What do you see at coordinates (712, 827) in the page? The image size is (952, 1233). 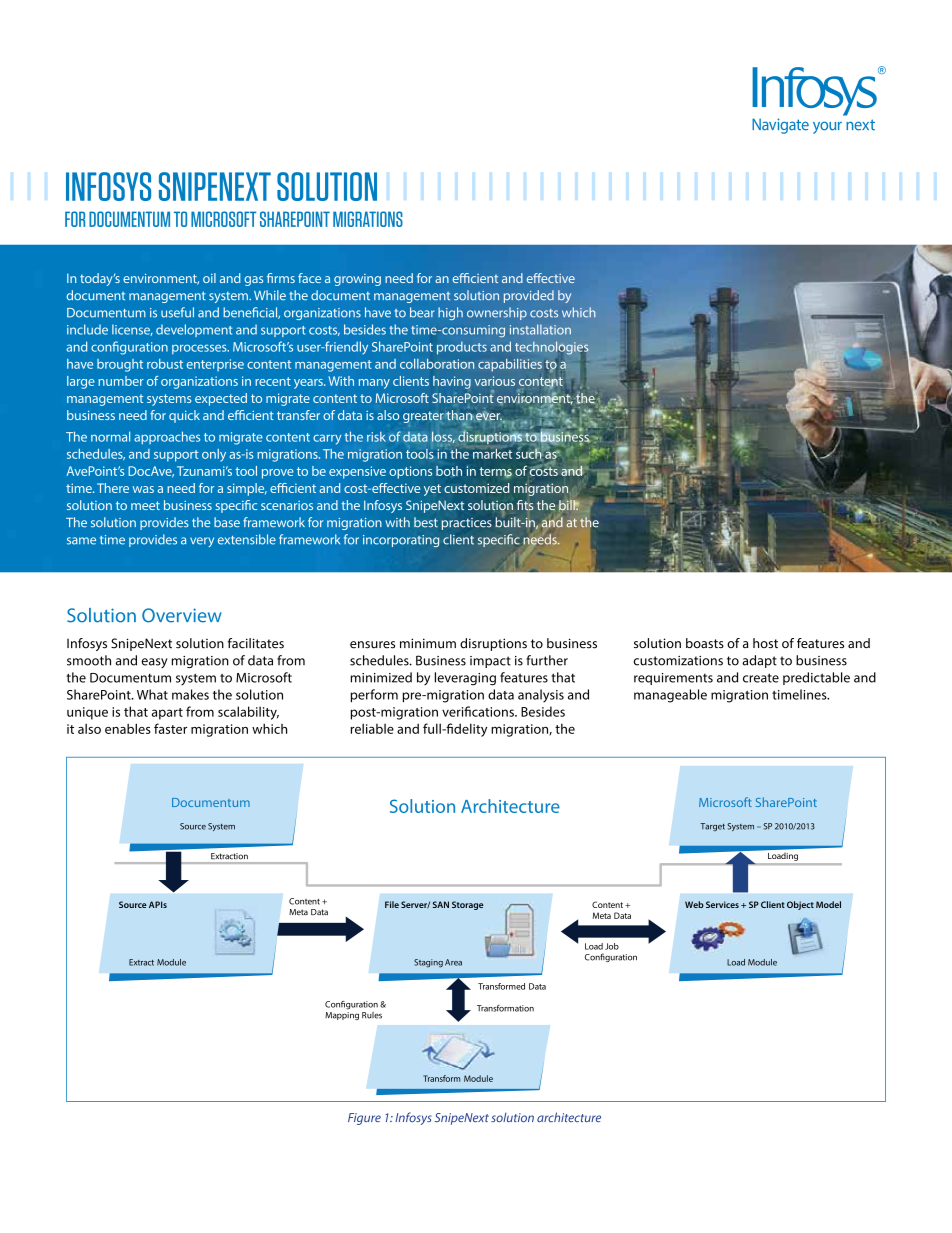 I see `Target` at bounding box center [712, 827].
